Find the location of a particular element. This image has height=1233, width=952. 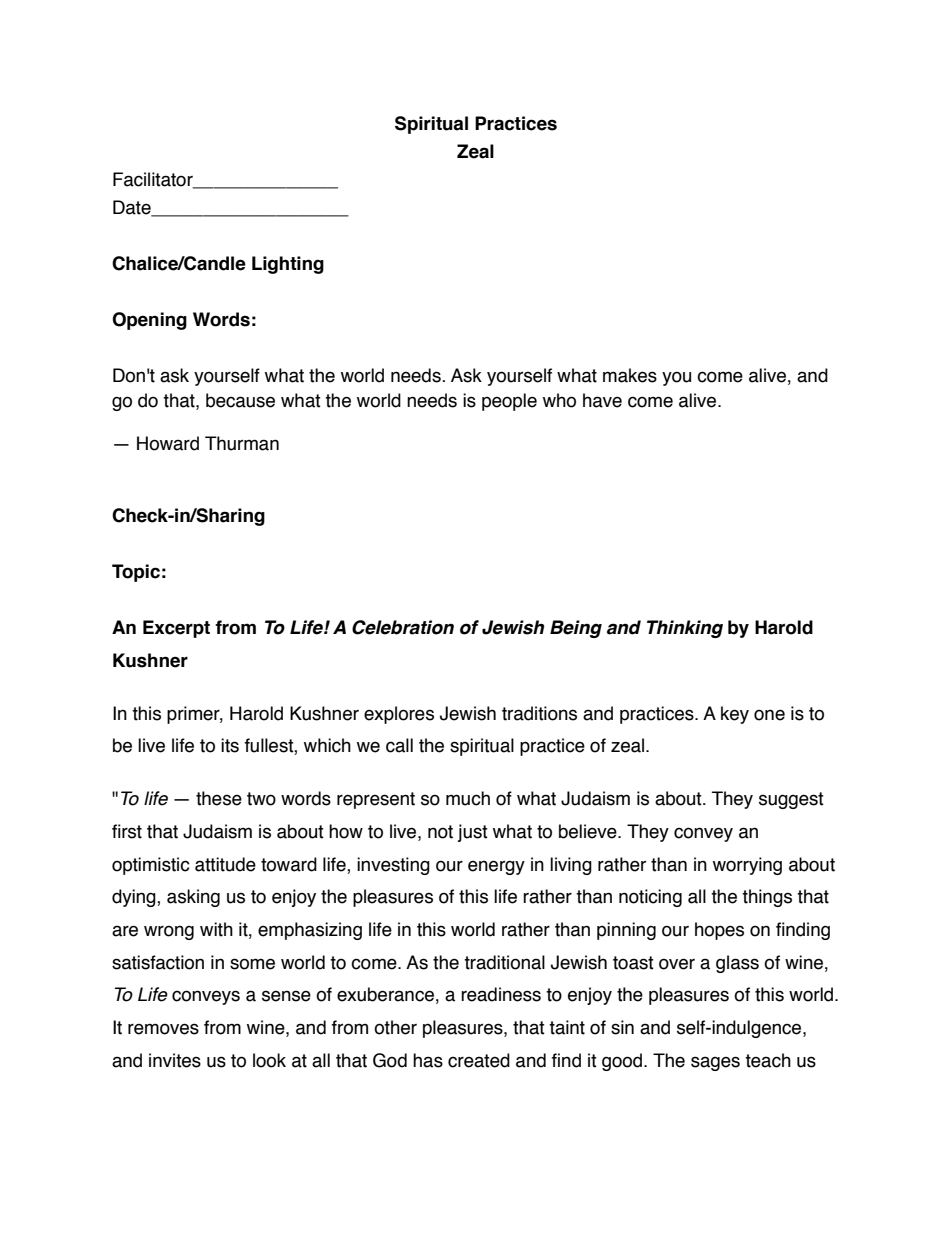

explores is located at coordinates (399, 715).
